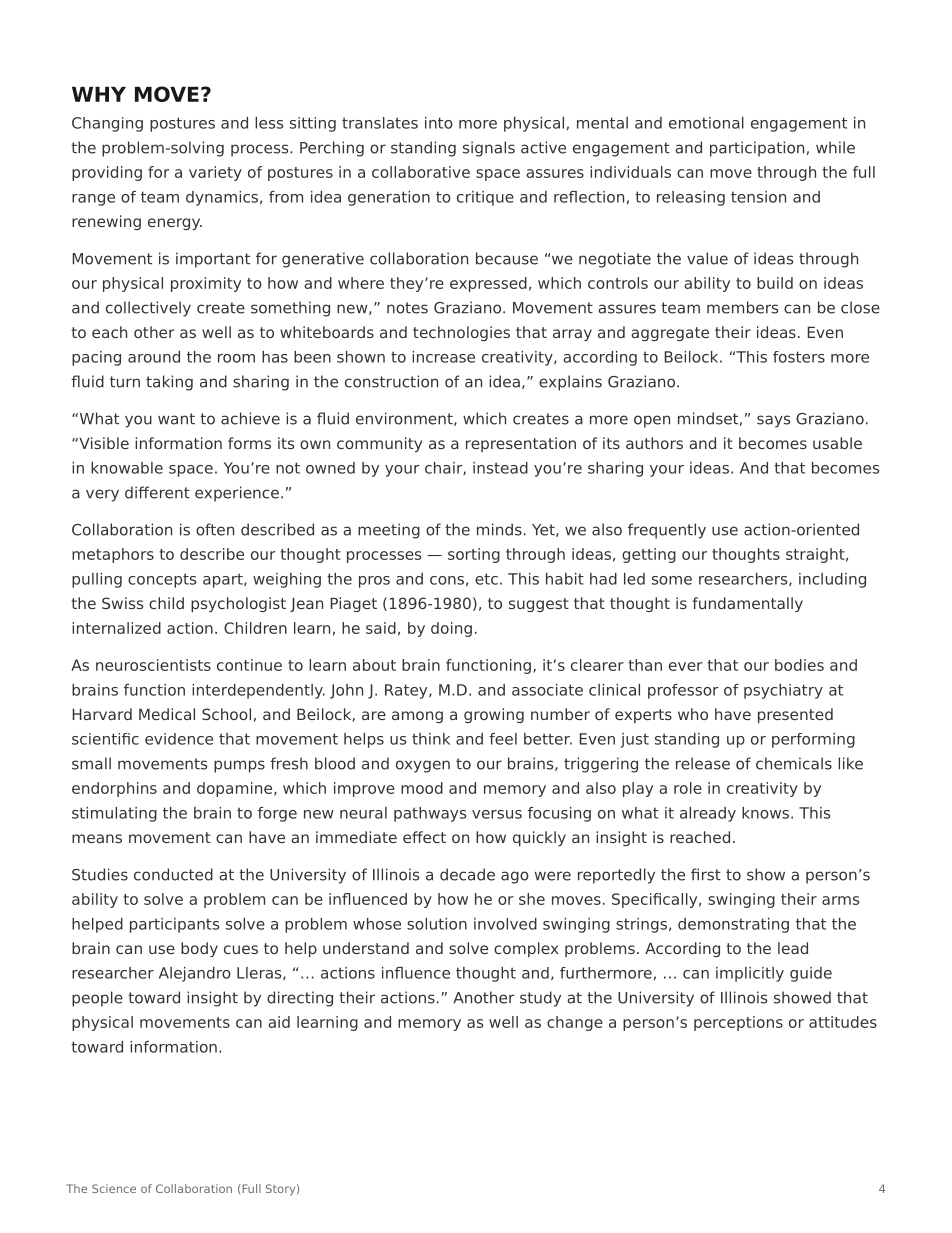 This screenshot has width=952, height=1233. I want to click on change, so click(575, 1023).
